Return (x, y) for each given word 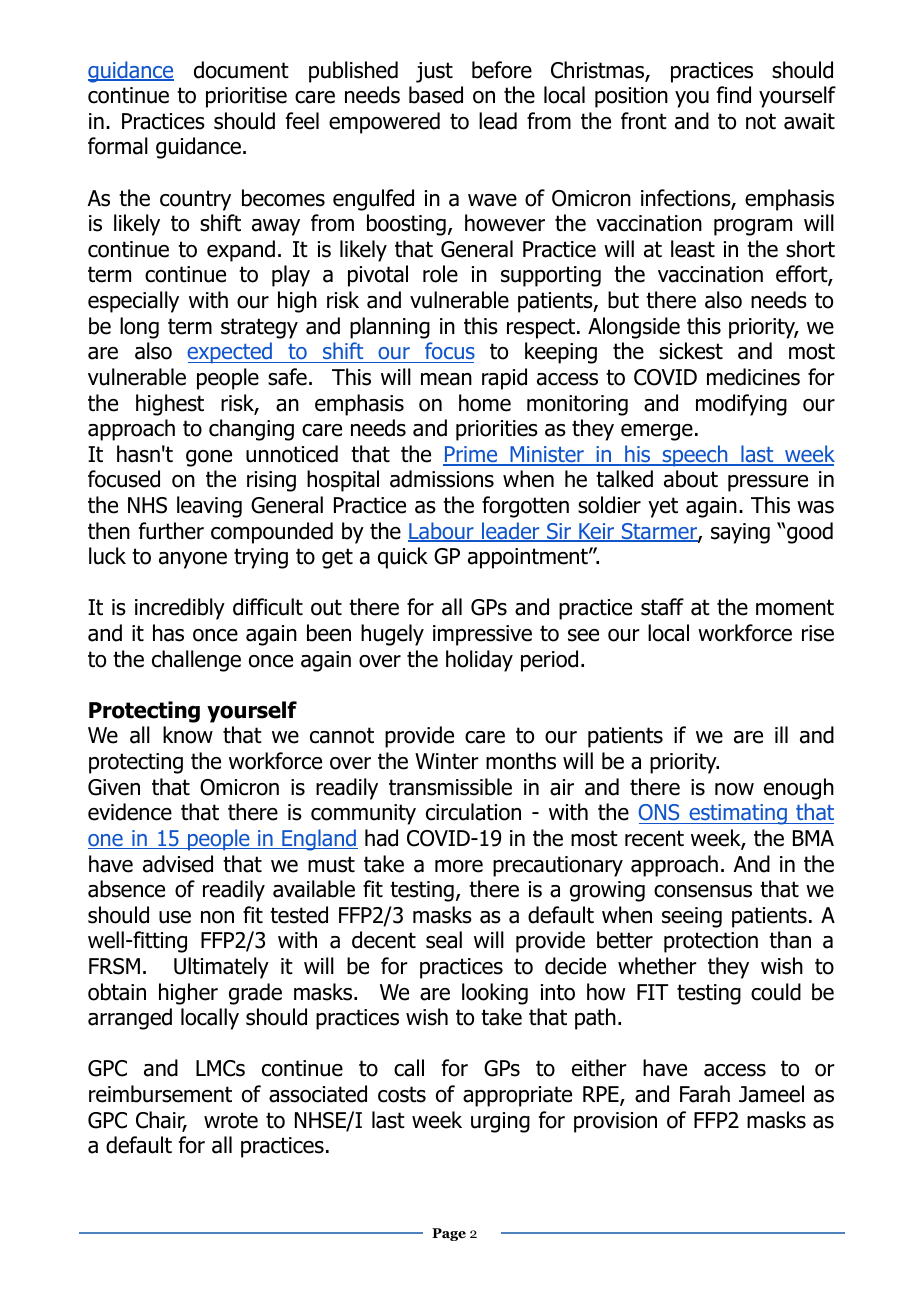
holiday (479, 661)
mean (446, 379)
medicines (753, 377)
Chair (161, 1121)
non (217, 917)
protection (711, 942)
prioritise (246, 97)
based (436, 95)
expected (230, 353)
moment (795, 607)
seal (444, 940)
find (734, 95)
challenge (196, 661)
